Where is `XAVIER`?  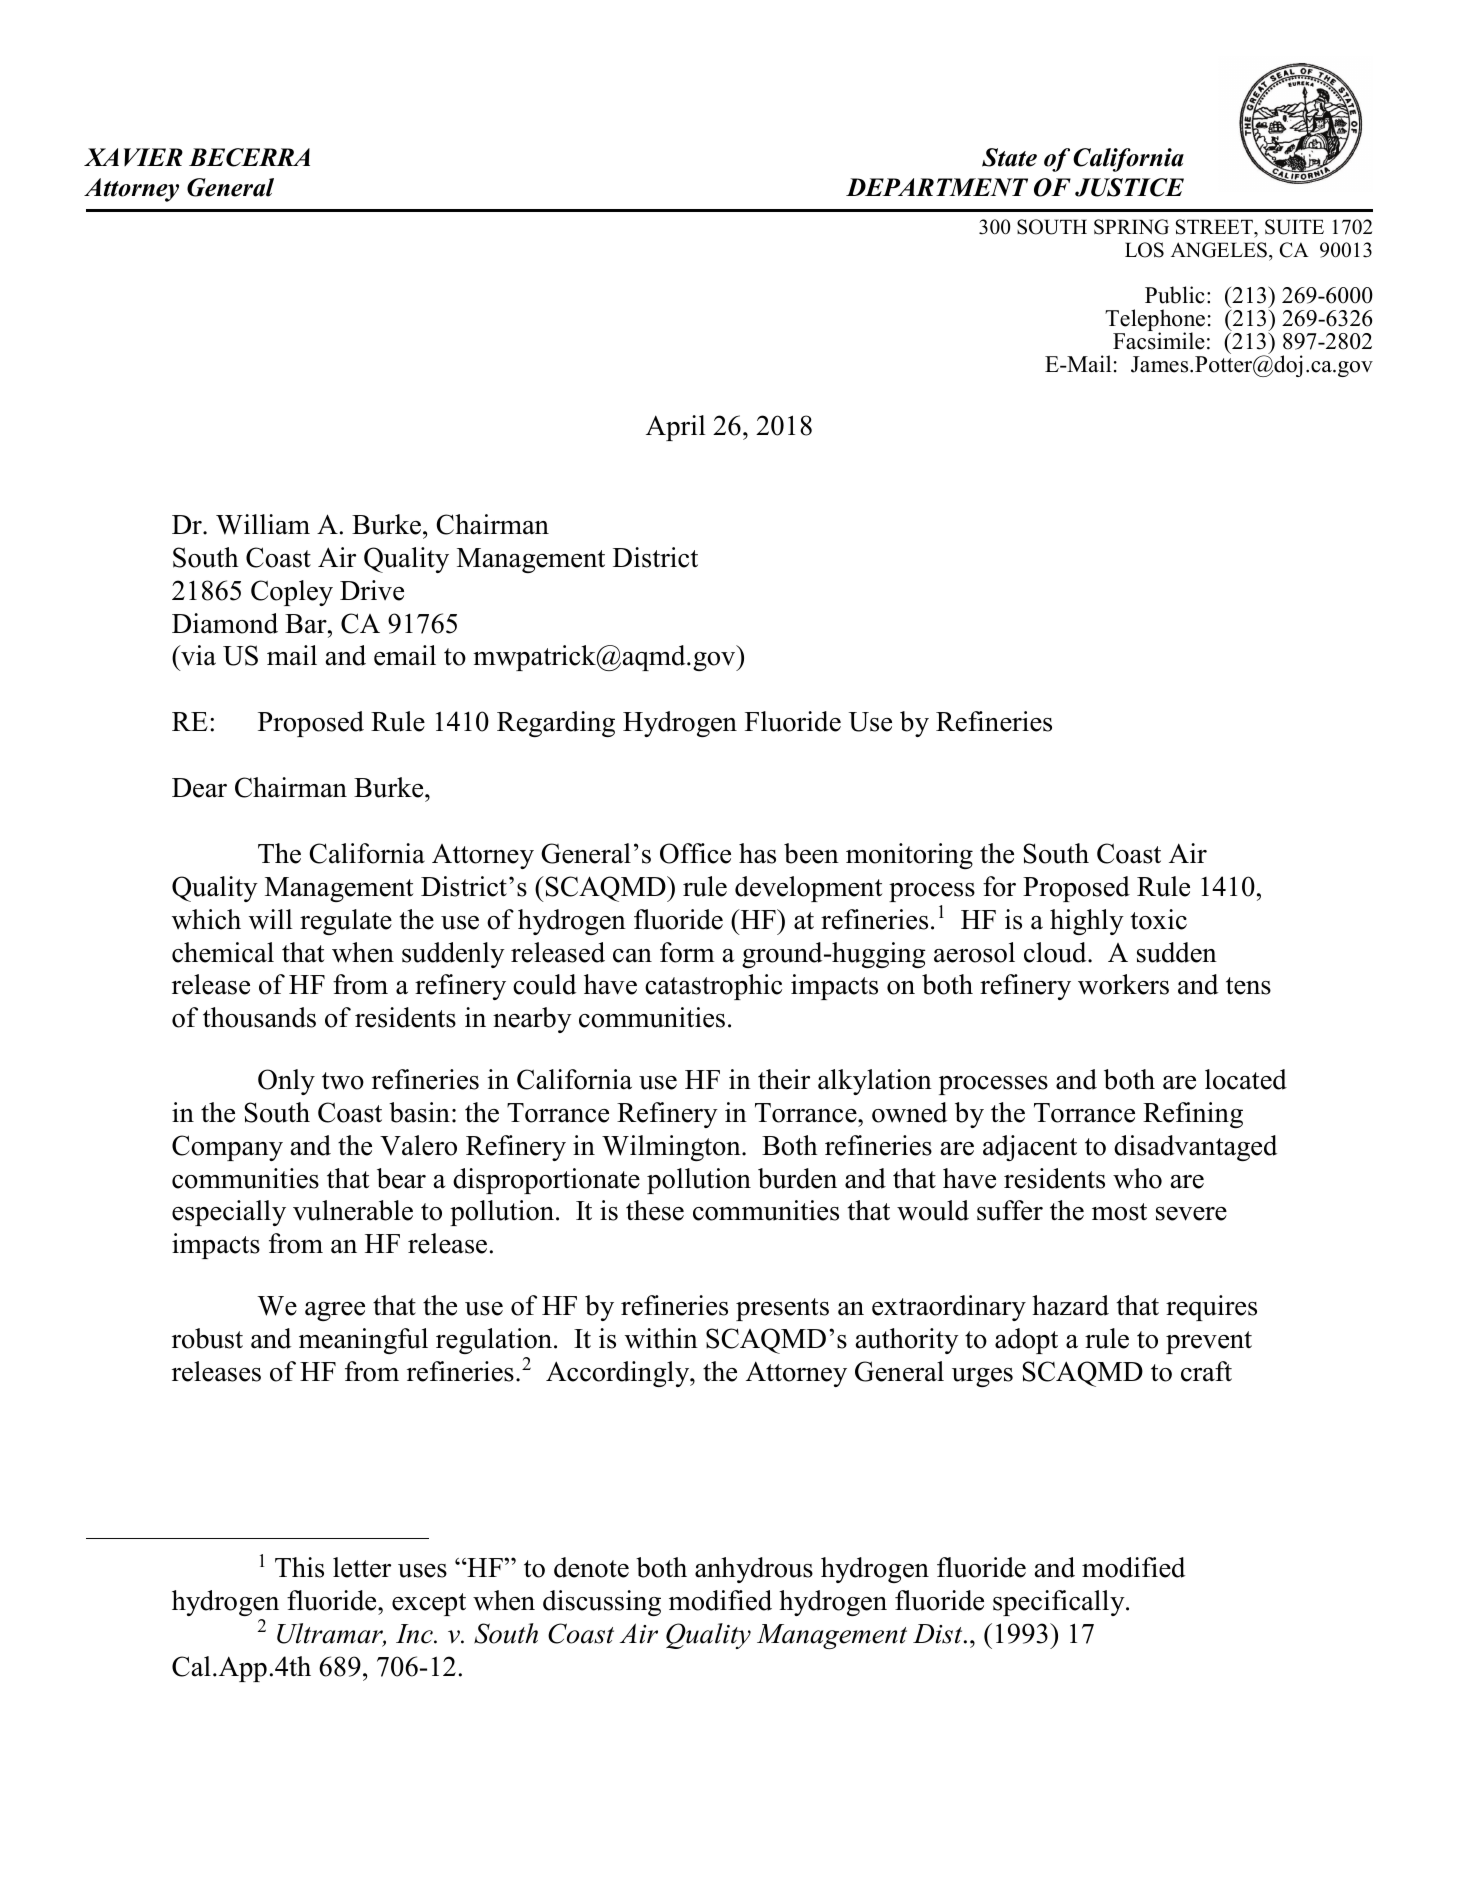 XAVIER is located at coordinates (133, 157).
